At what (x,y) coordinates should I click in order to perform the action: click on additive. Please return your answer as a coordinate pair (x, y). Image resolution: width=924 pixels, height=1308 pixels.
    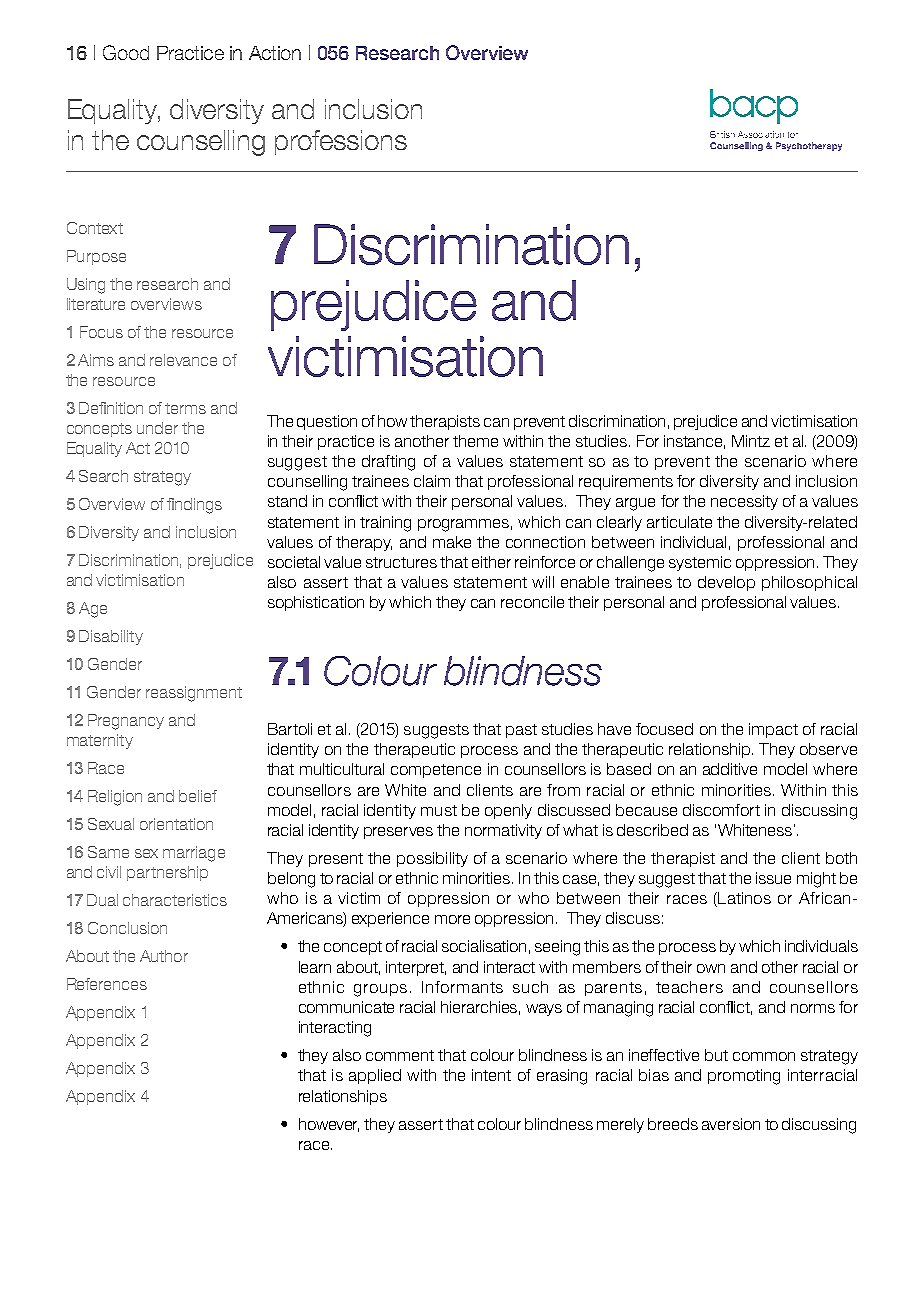
    Looking at the image, I should click on (730, 769).
